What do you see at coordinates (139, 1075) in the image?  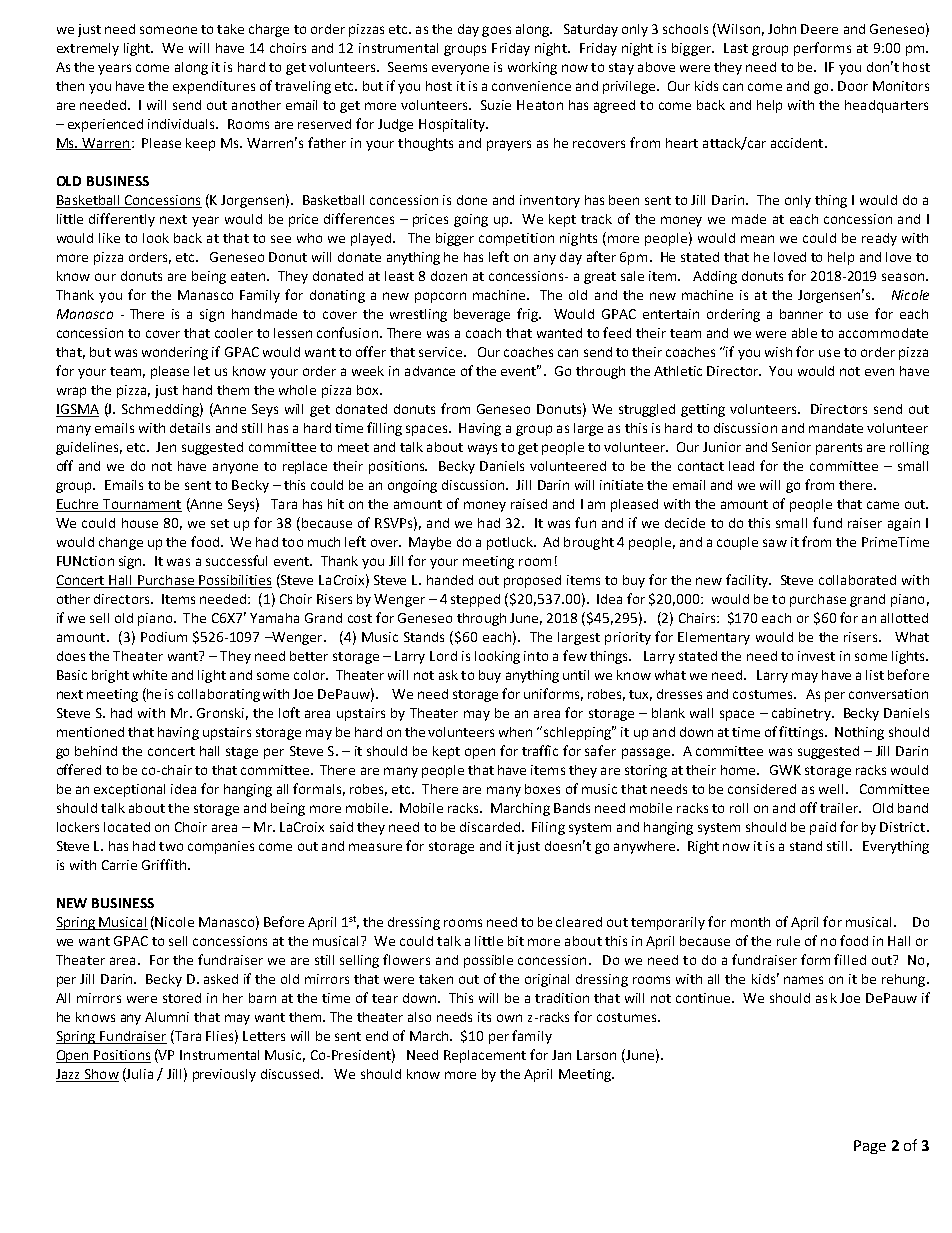 I see `Julia` at bounding box center [139, 1075].
